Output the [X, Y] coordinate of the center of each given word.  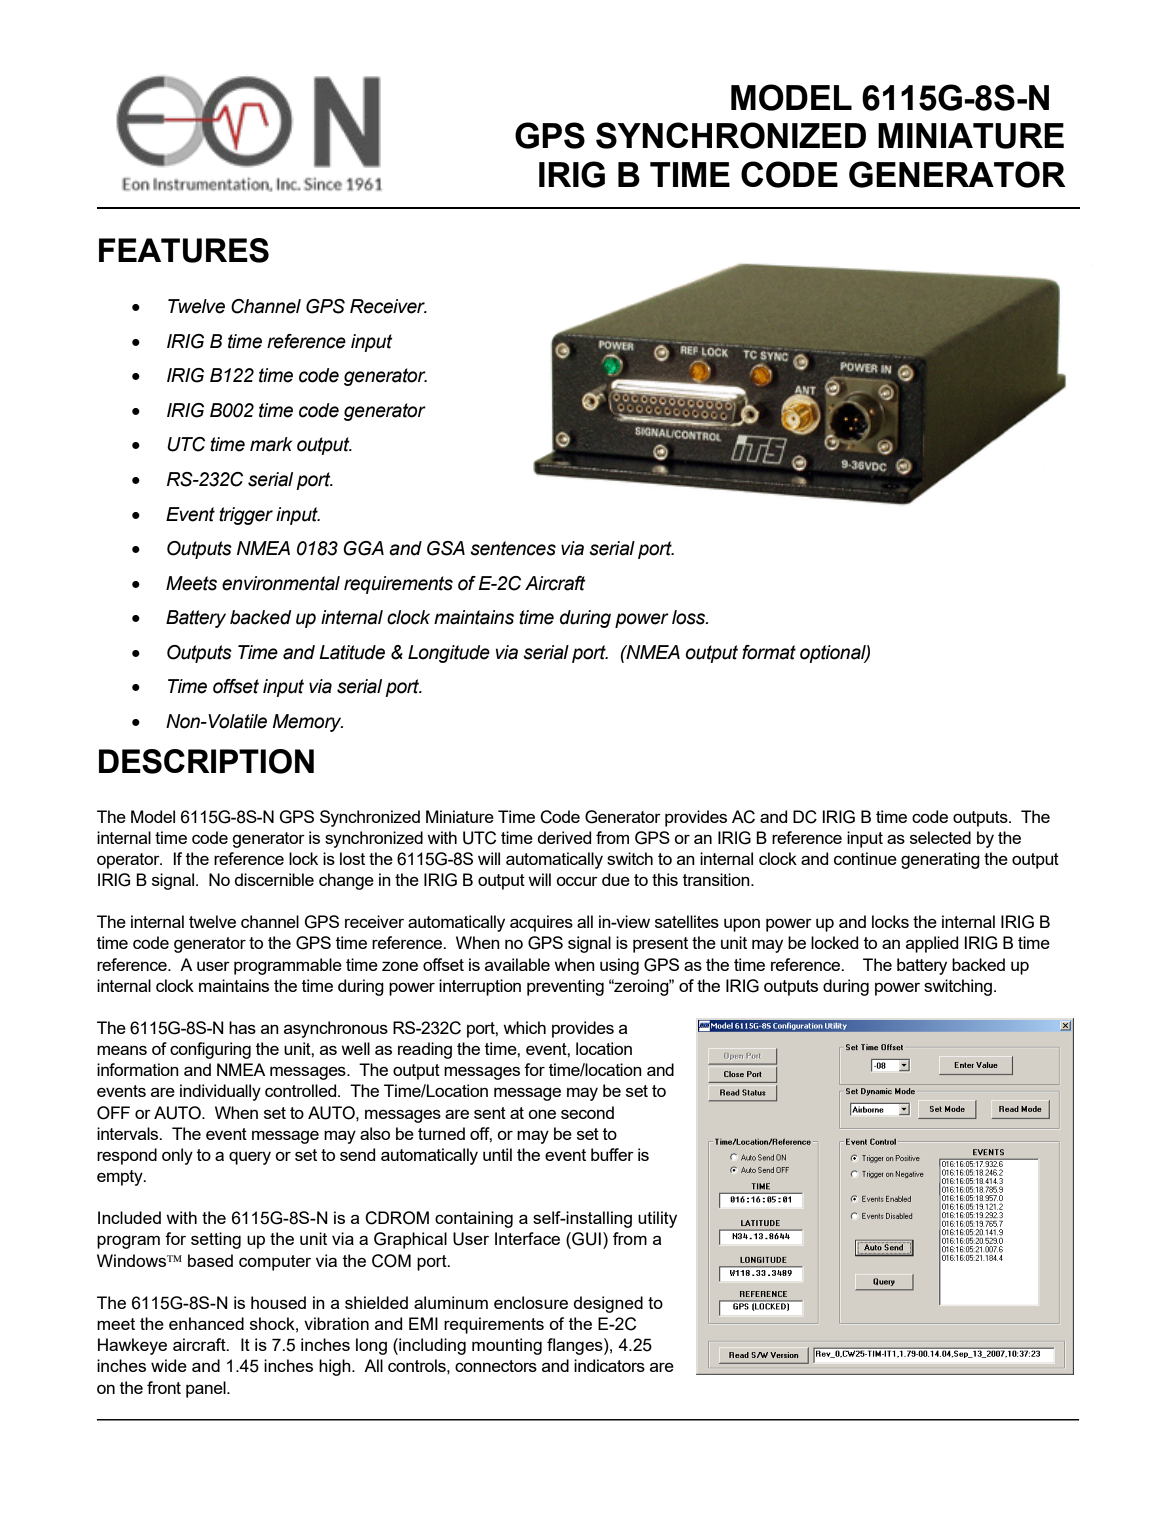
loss [690, 617]
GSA [446, 548]
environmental [281, 583]
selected [940, 837]
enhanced [206, 1323]
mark [271, 444]
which [524, 1027]
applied [932, 944]
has [242, 1027]
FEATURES [184, 250]
